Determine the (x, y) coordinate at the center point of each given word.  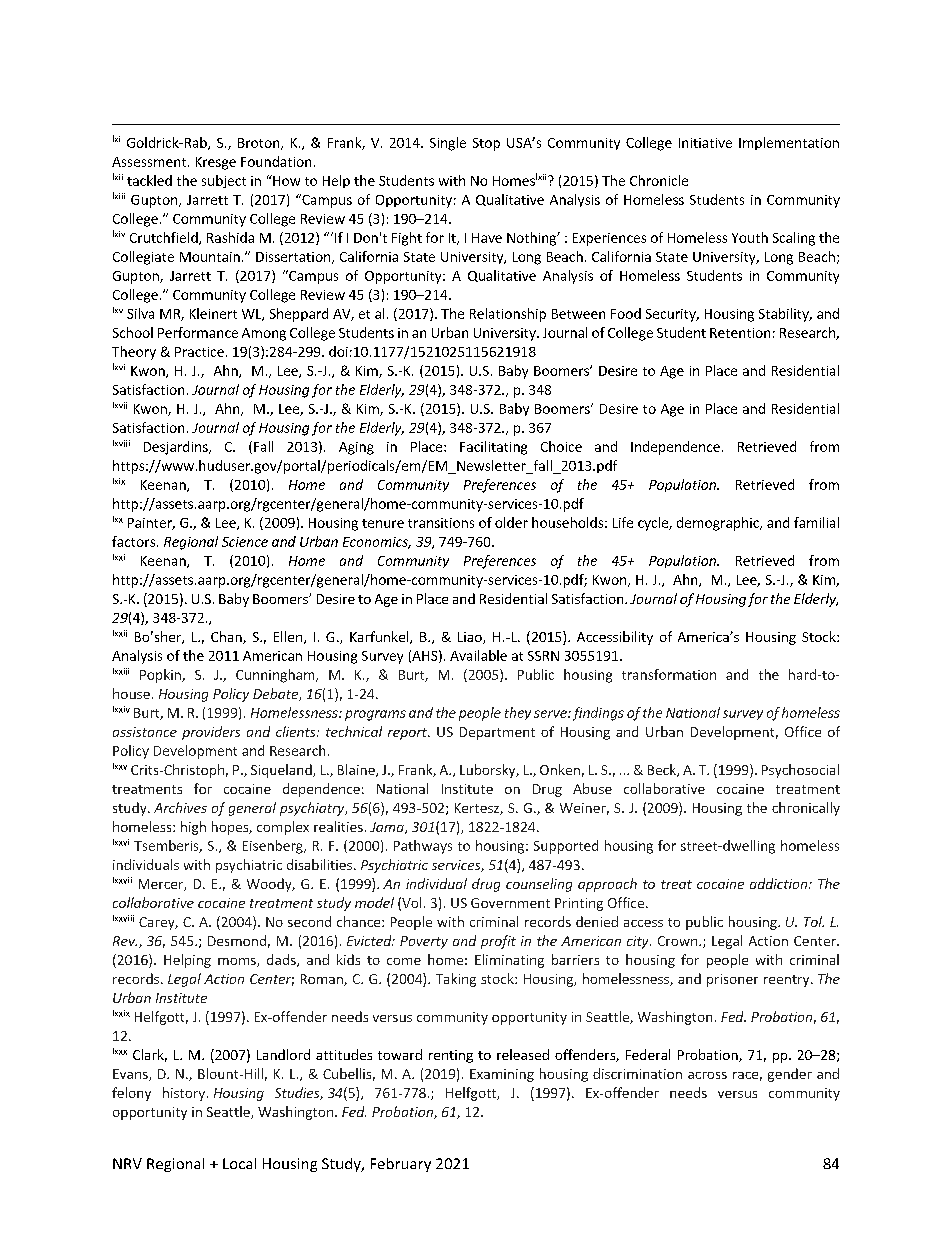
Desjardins (177, 448)
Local (239, 1163)
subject (224, 181)
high (193, 828)
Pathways (423, 847)
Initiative (705, 143)
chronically (806, 809)
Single (448, 144)
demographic (719, 524)
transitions (441, 523)
